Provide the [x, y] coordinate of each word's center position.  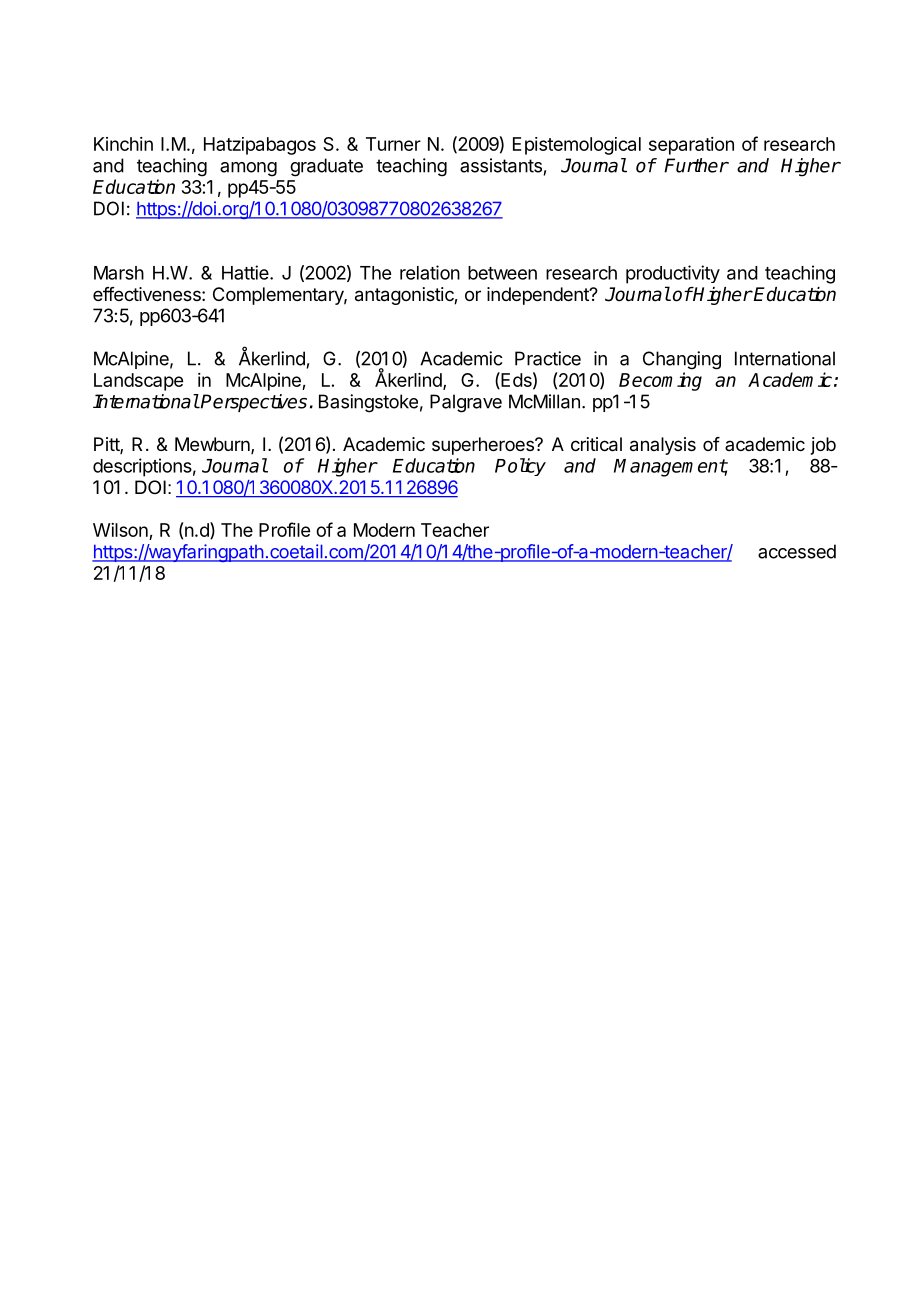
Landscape [138, 382]
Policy [520, 467]
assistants [501, 165]
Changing [682, 360]
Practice [548, 358]
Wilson [121, 531]
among [248, 169]
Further [696, 165]
